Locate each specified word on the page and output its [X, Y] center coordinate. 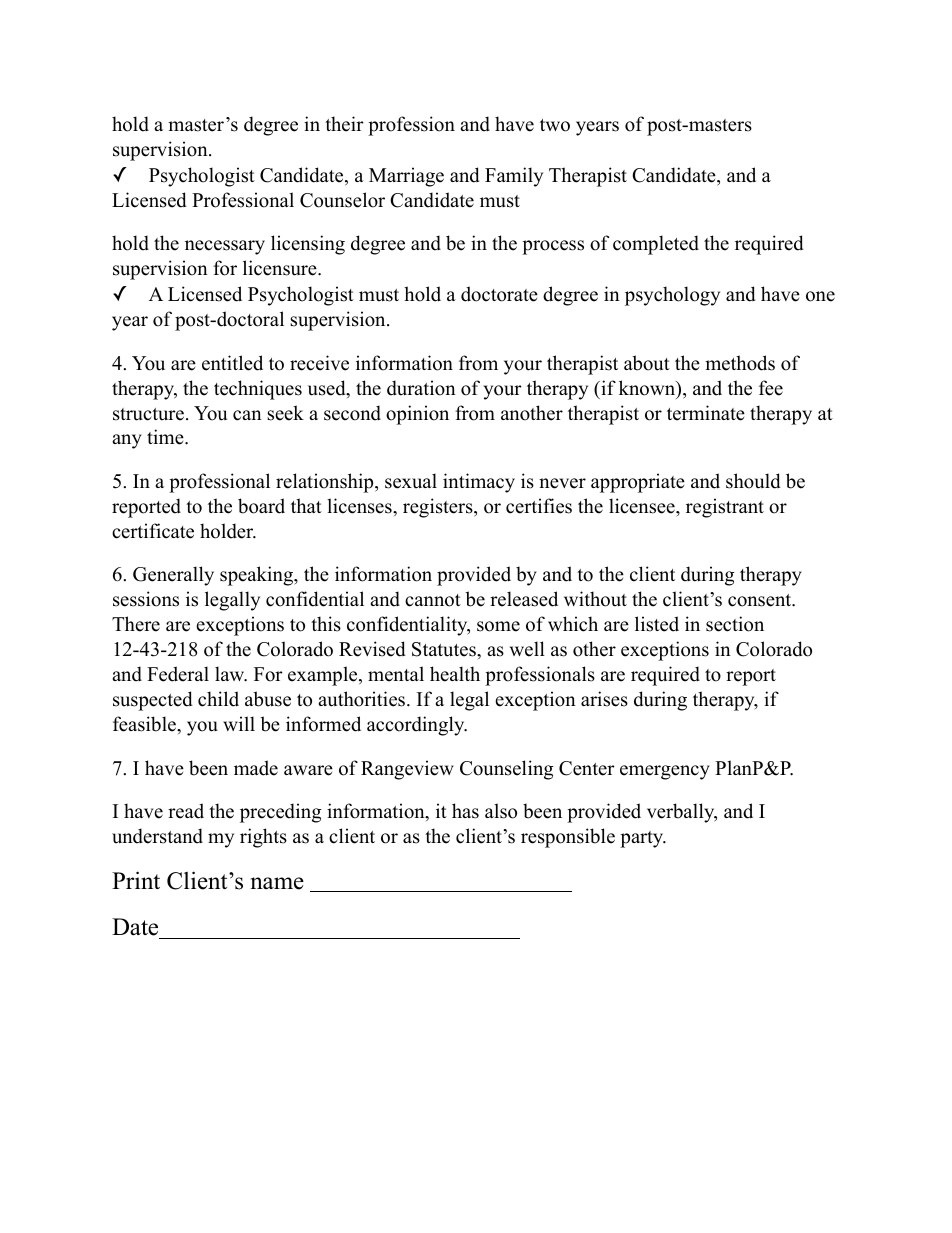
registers [439, 508]
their [344, 124]
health [455, 674]
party [643, 839]
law [231, 674]
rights [263, 838]
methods [740, 363]
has [465, 811]
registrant [725, 508]
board [261, 506]
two [555, 125]
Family [514, 177]
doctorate [499, 294]
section [735, 624]
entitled [232, 363]
